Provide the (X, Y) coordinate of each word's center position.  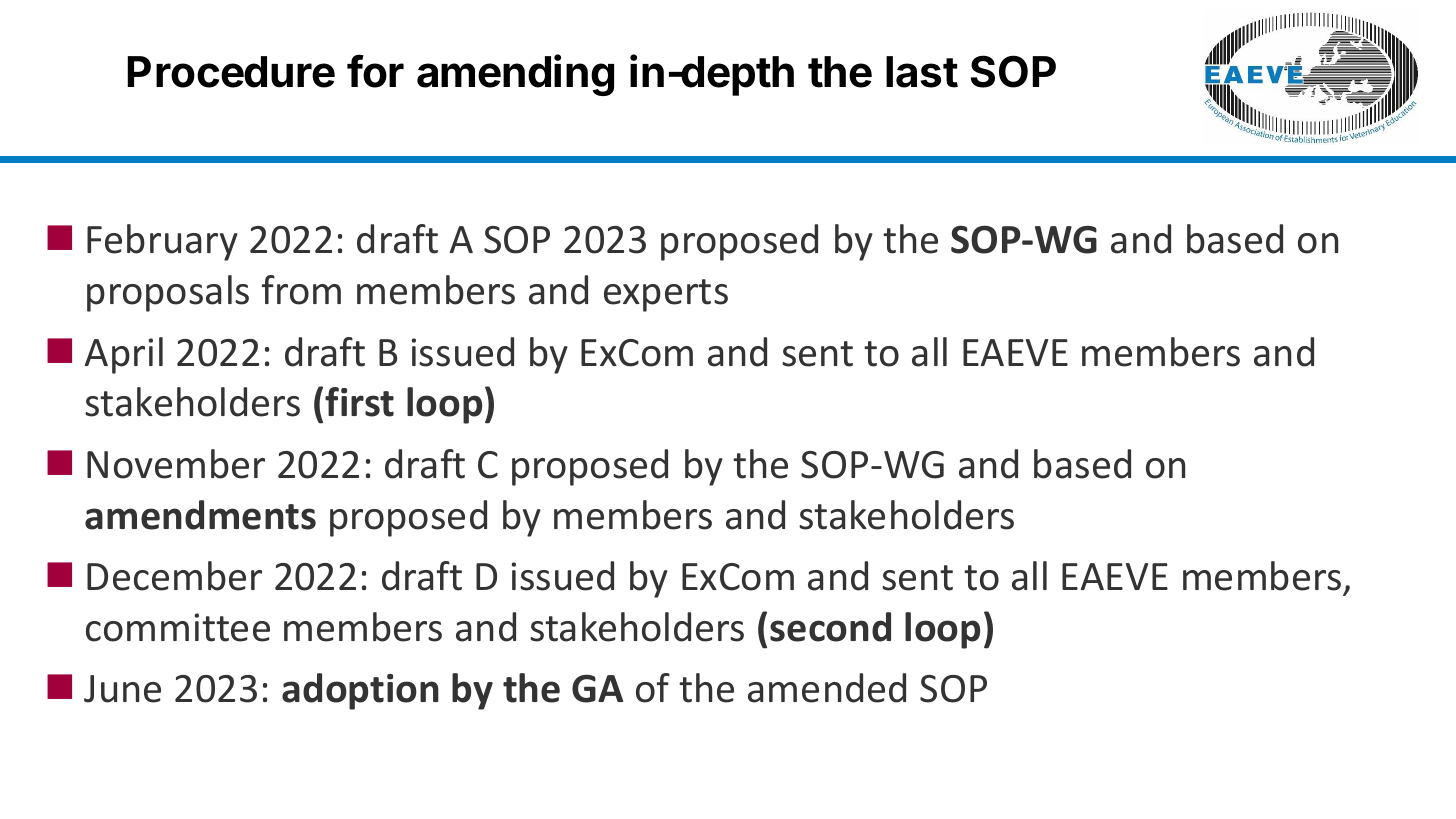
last (922, 72)
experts (666, 295)
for (375, 71)
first (359, 402)
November (176, 464)
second (830, 627)
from (301, 290)
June (122, 689)
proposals (168, 293)
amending (515, 75)
